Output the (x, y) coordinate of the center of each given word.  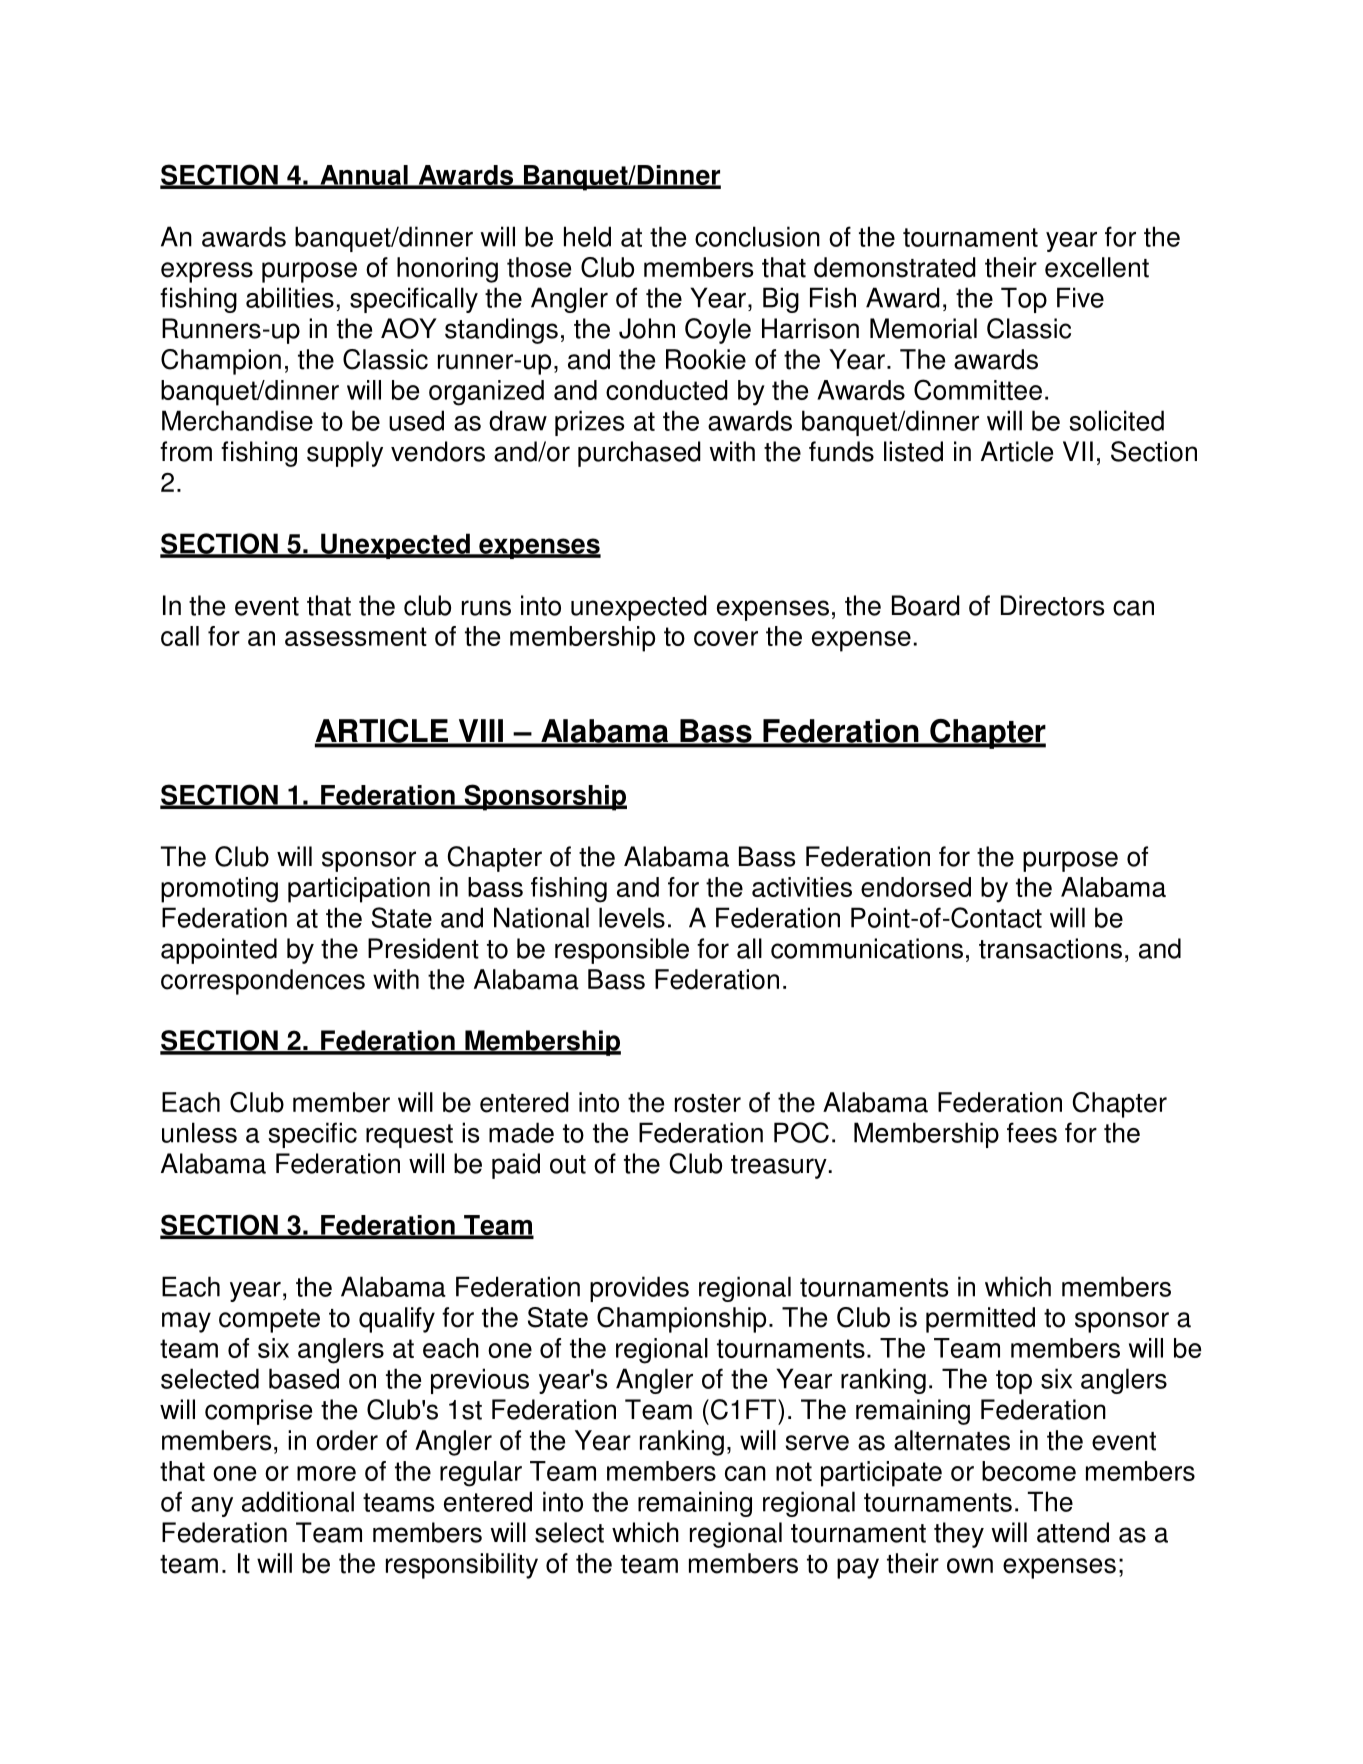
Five (1080, 297)
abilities (290, 297)
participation (359, 890)
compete (269, 1321)
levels (632, 917)
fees (1032, 1132)
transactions (1050, 948)
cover (726, 638)
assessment (356, 636)
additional (298, 1501)
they (959, 1535)
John (647, 328)
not (794, 1471)
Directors (1052, 605)
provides (639, 1289)
